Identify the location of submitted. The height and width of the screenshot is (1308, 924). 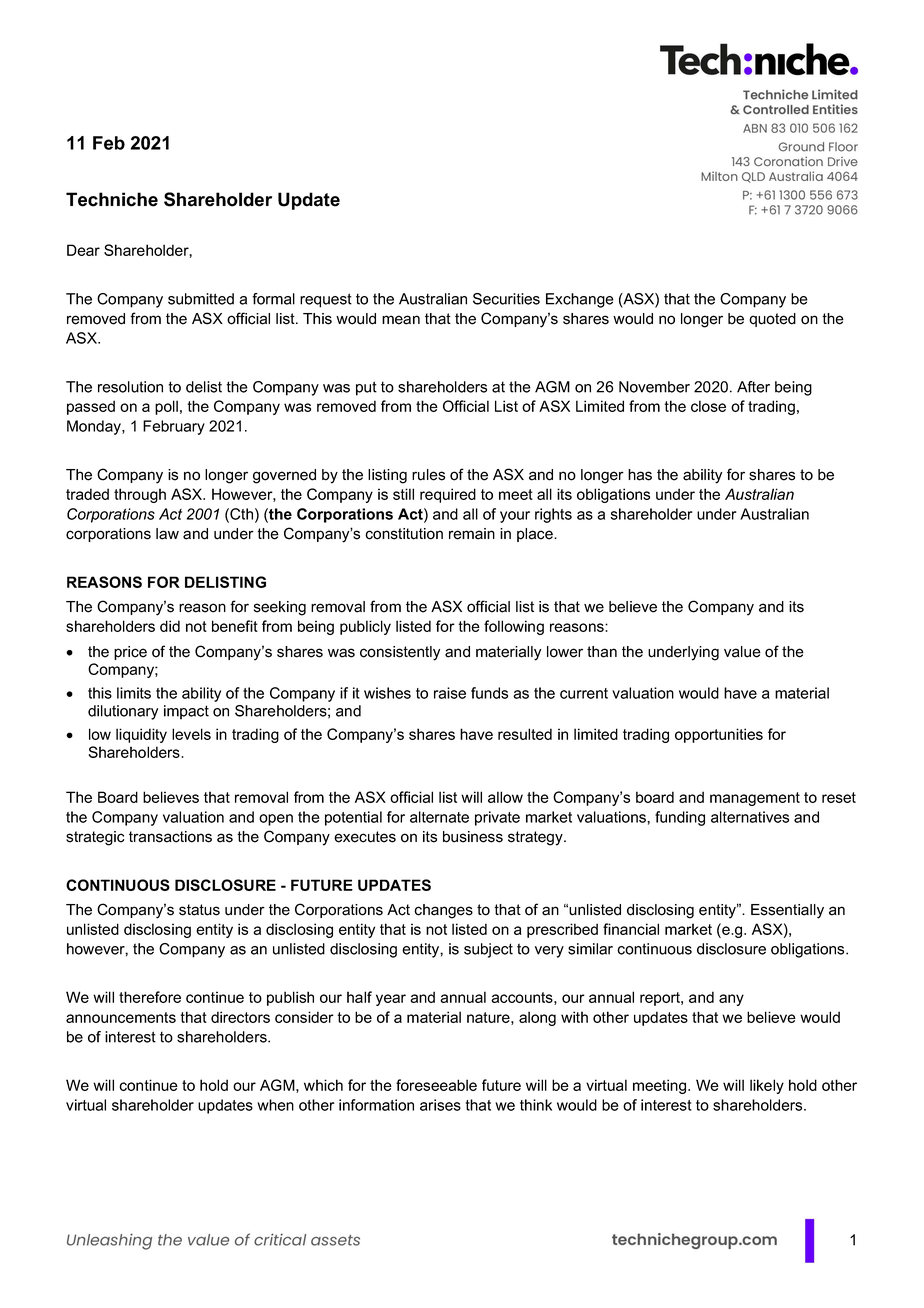
(201, 299).
